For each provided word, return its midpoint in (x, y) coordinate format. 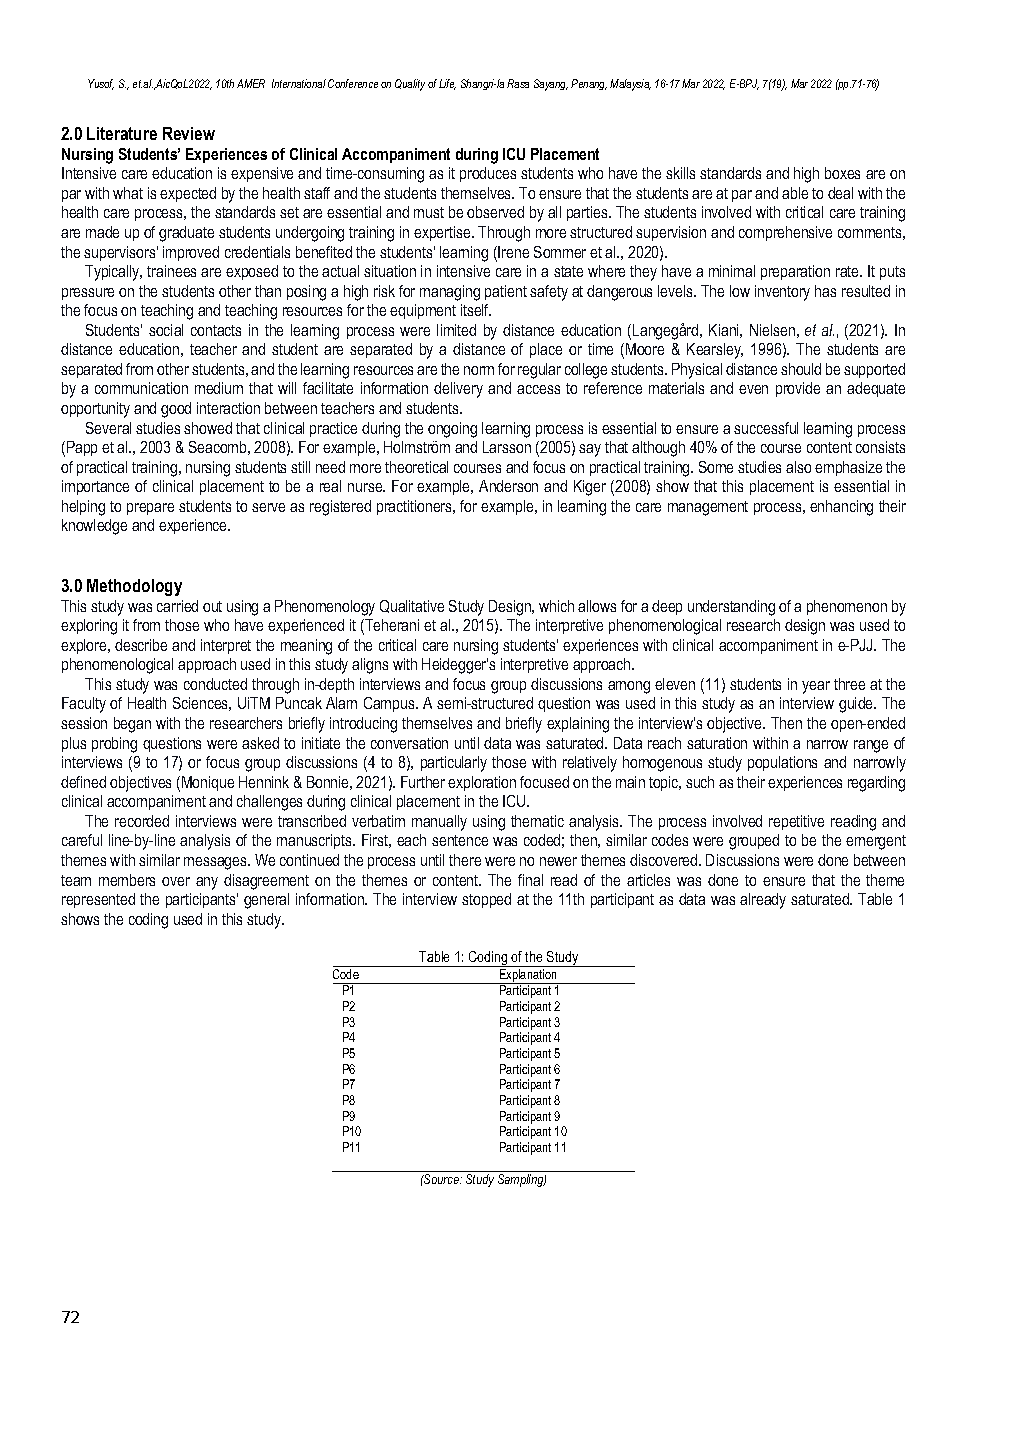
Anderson (508, 486)
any (207, 883)
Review (189, 133)
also (798, 467)
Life (447, 84)
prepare (150, 509)
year (816, 687)
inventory (782, 293)
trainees (171, 271)
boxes (842, 173)
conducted (215, 684)
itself (476, 310)
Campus (390, 704)
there (465, 860)
